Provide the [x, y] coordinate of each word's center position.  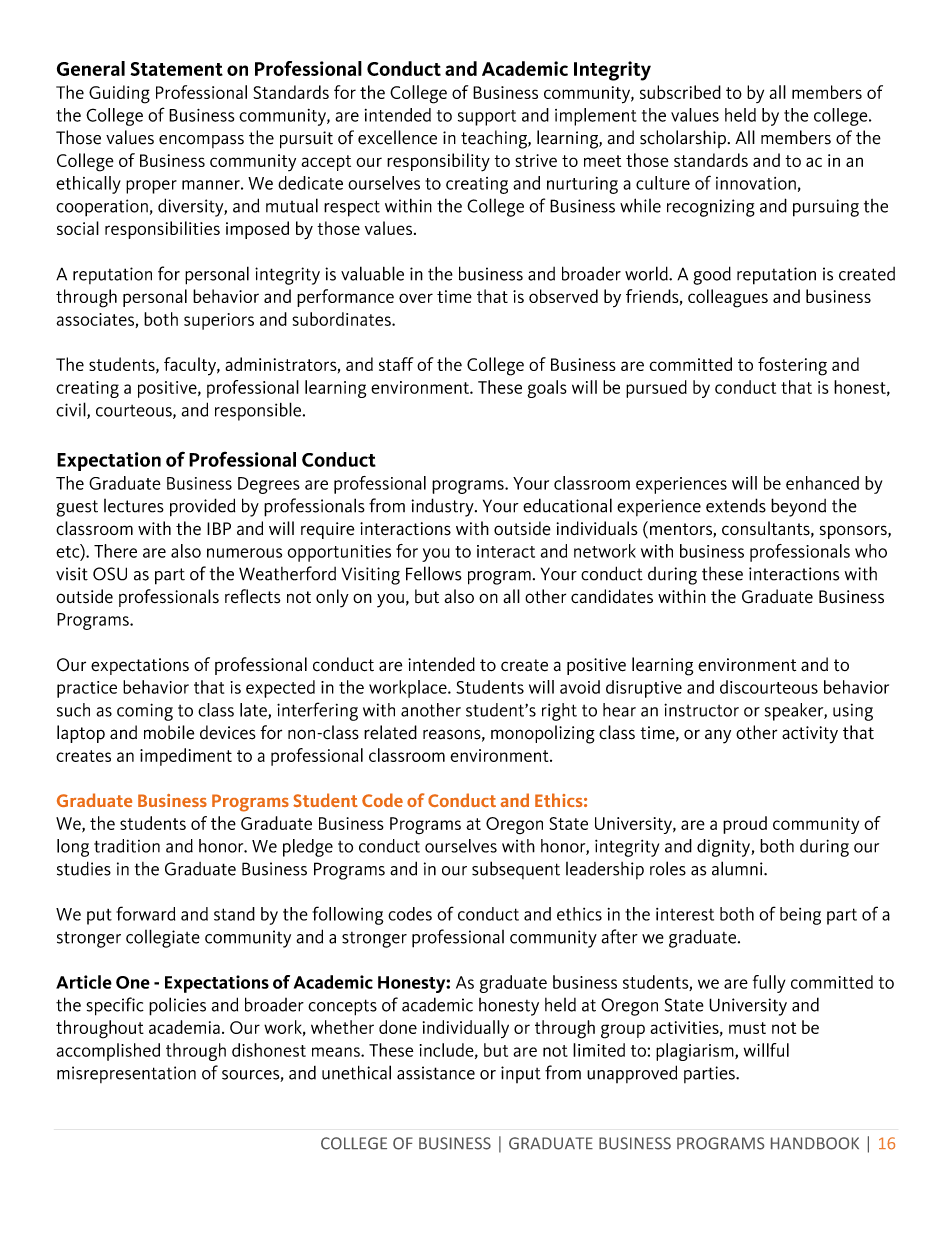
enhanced [822, 483]
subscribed [680, 92]
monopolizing [543, 734]
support [487, 118]
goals [547, 389]
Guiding [119, 94]
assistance [436, 1073]
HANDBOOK [815, 1143]
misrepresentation [126, 1074]
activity [810, 735]
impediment [186, 757]
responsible [259, 411]
